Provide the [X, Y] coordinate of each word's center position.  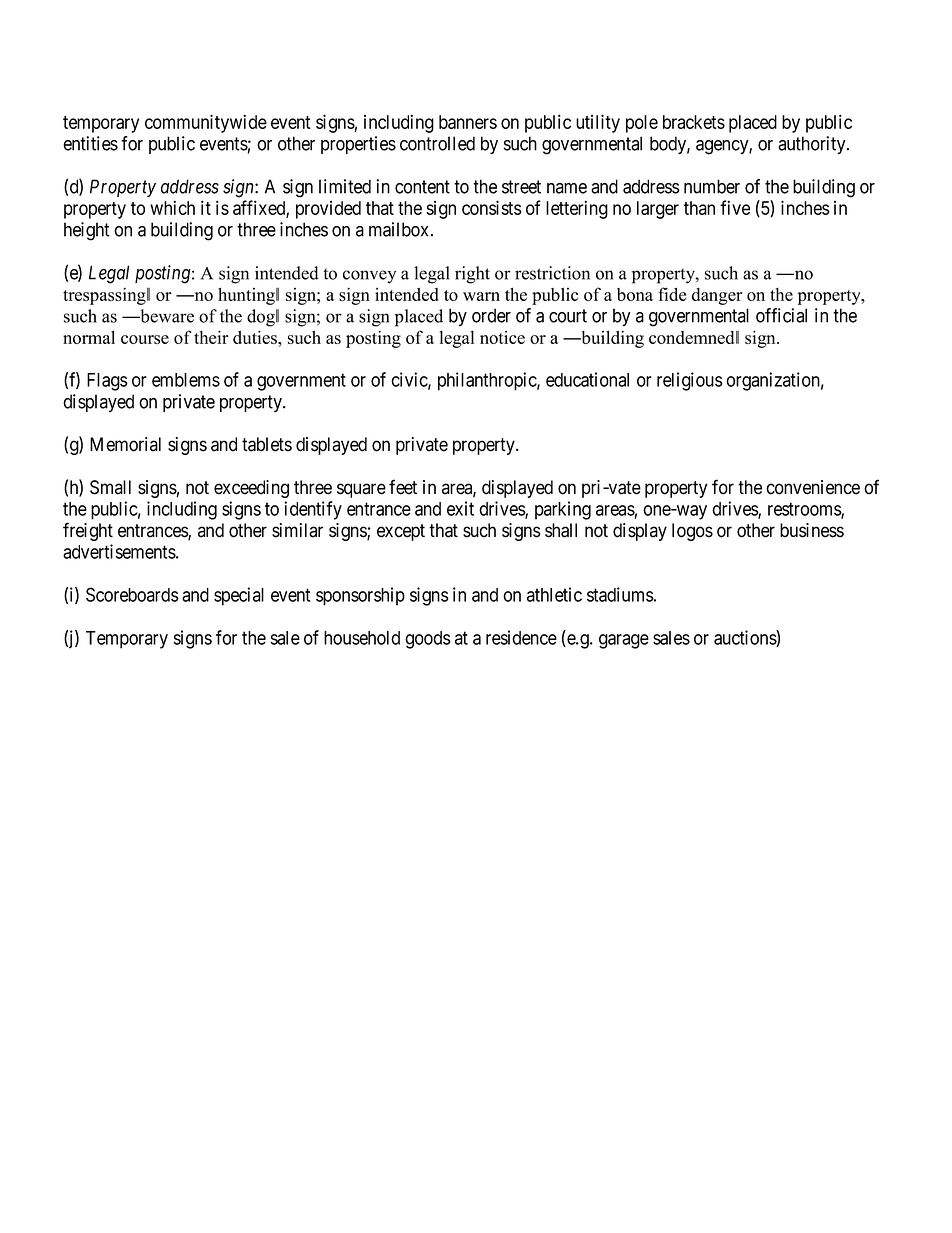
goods [428, 640]
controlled [437, 143]
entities [90, 143]
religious [690, 381]
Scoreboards [132, 594]
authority [813, 145]
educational [587, 379]
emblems [186, 380]
